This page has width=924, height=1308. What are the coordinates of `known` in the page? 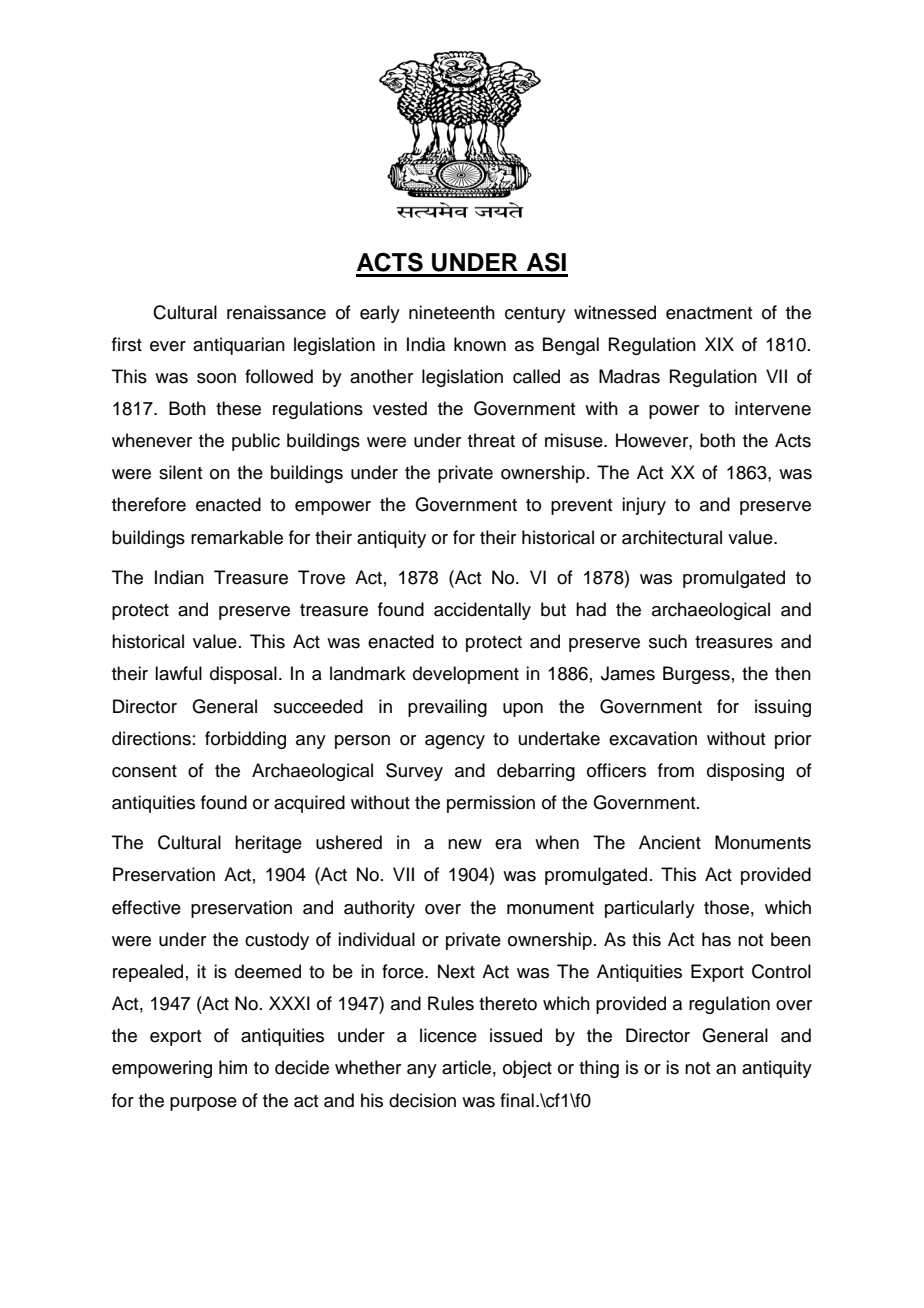 It's located at (480, 344).
